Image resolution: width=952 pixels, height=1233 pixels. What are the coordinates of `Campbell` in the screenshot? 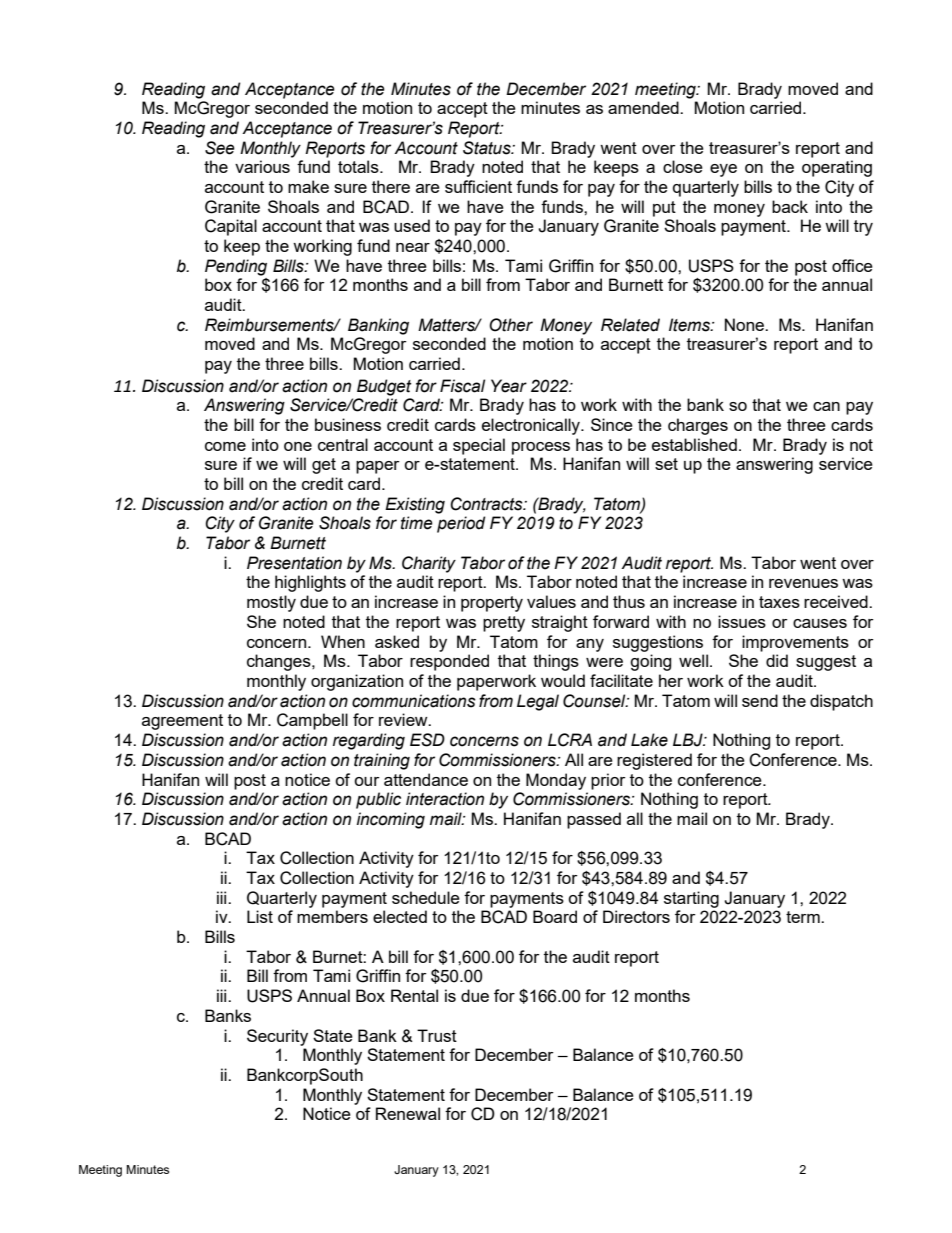 It's located at (312, 721).
